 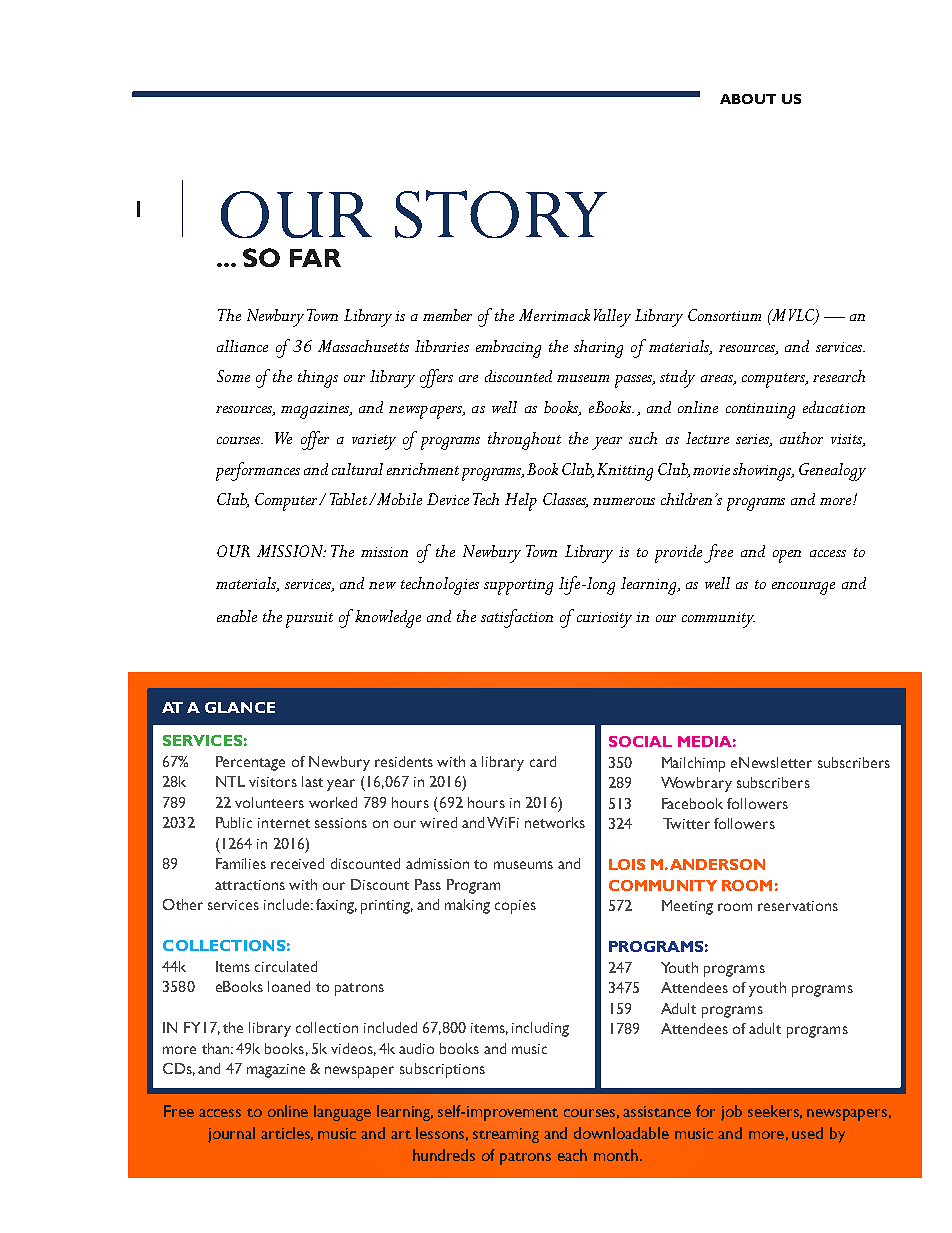 What do you see at coordinates (506, 1135) in the screenshot?
I see `streaming` at bounding box center [506, 1135].
